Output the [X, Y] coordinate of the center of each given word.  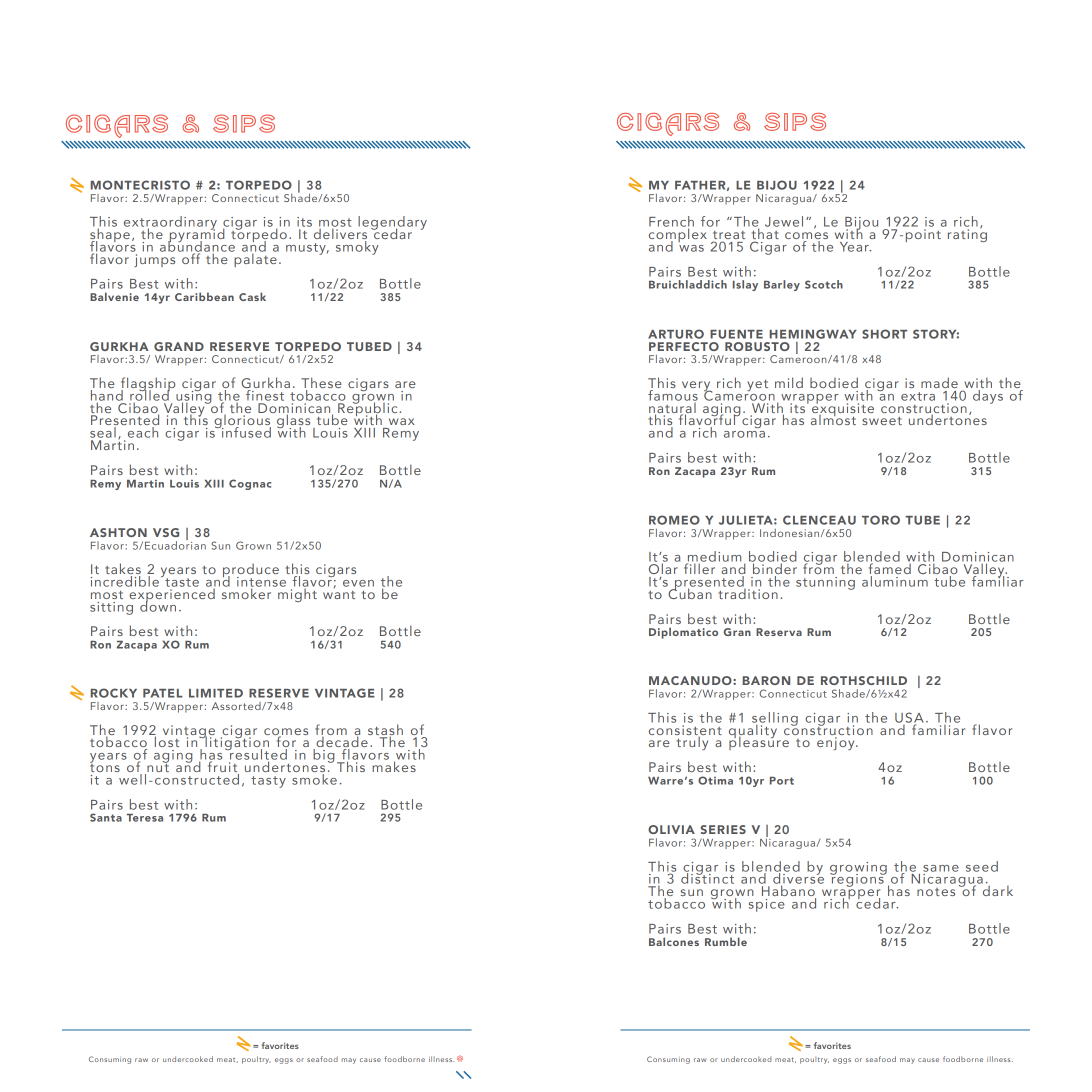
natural [673, 407]
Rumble [726, 941]
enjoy [837, 743]
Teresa [145, 818]
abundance [197, 246]
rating [967, 234]
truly [692, 742]
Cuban [689, 592]
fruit [222, 767]
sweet [882, 421]
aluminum [895, 581]
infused [245, 431]
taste [181, 581]
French [671, 222]
